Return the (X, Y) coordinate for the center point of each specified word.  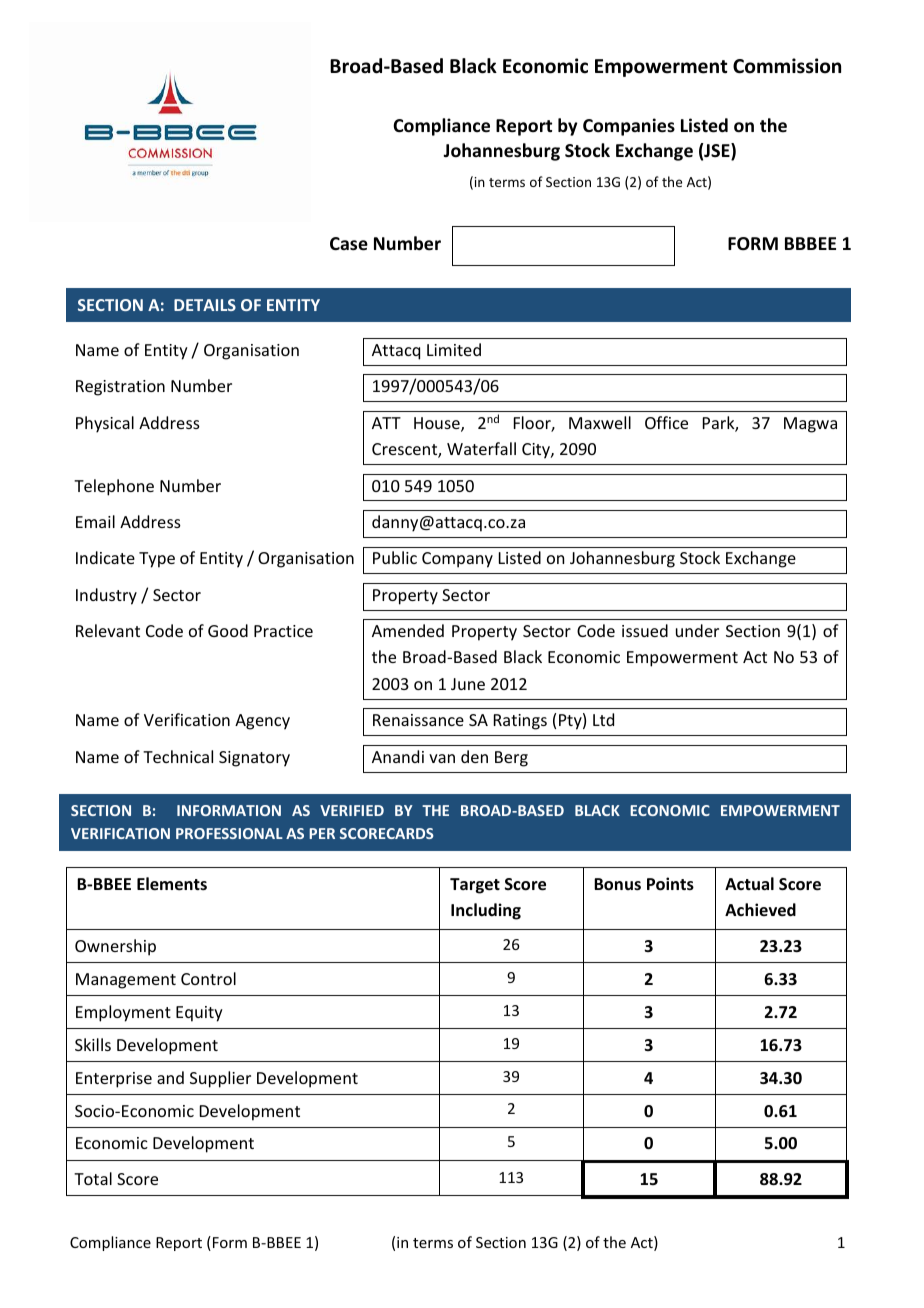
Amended (408, 630)
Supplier (220, 1079)
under (697, 630)
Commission (787, 66)
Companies (629, 127)
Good (228, 630)
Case (349, 244)
